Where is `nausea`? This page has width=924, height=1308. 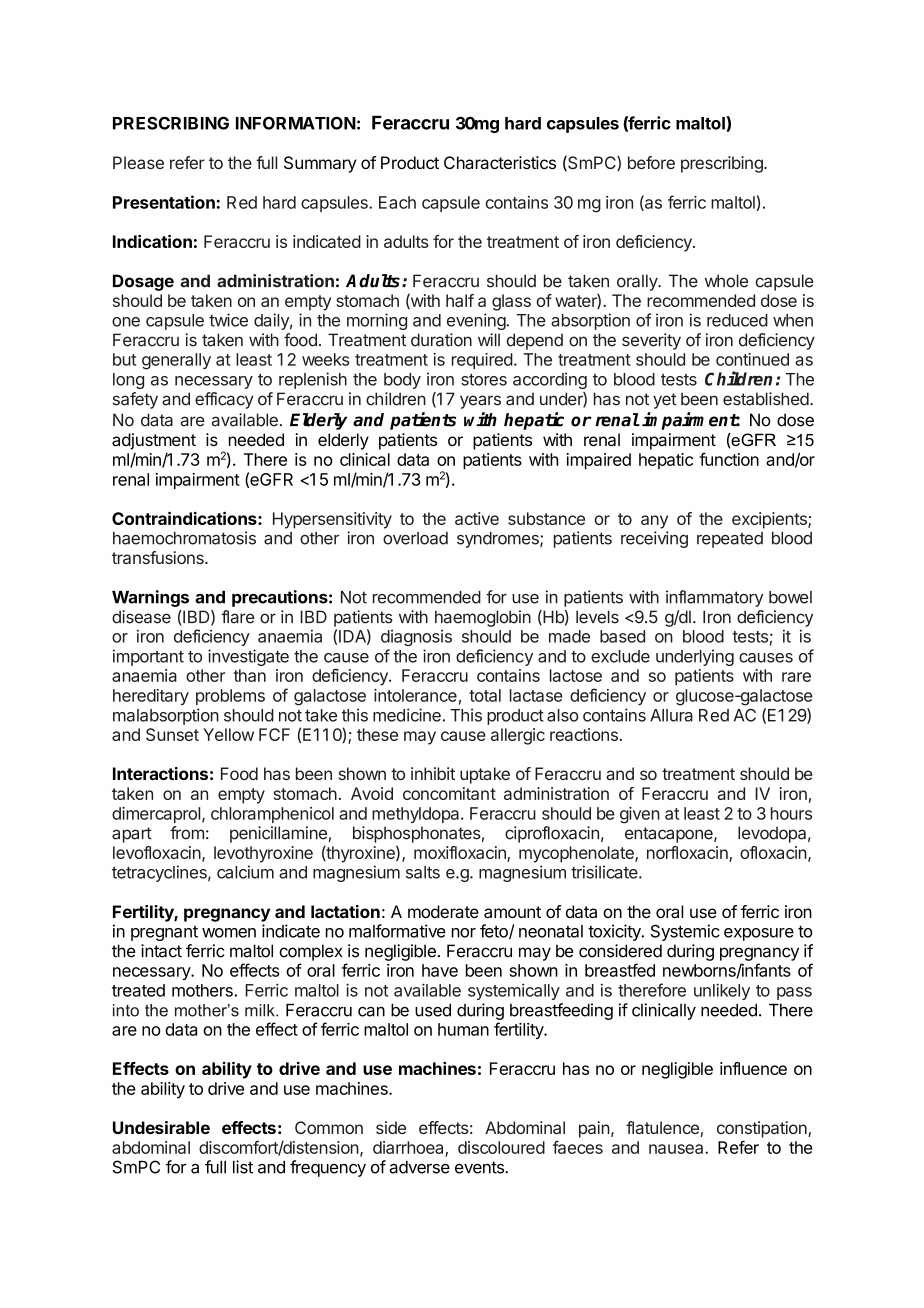
nausea is located at coordinates (677, 1149).
